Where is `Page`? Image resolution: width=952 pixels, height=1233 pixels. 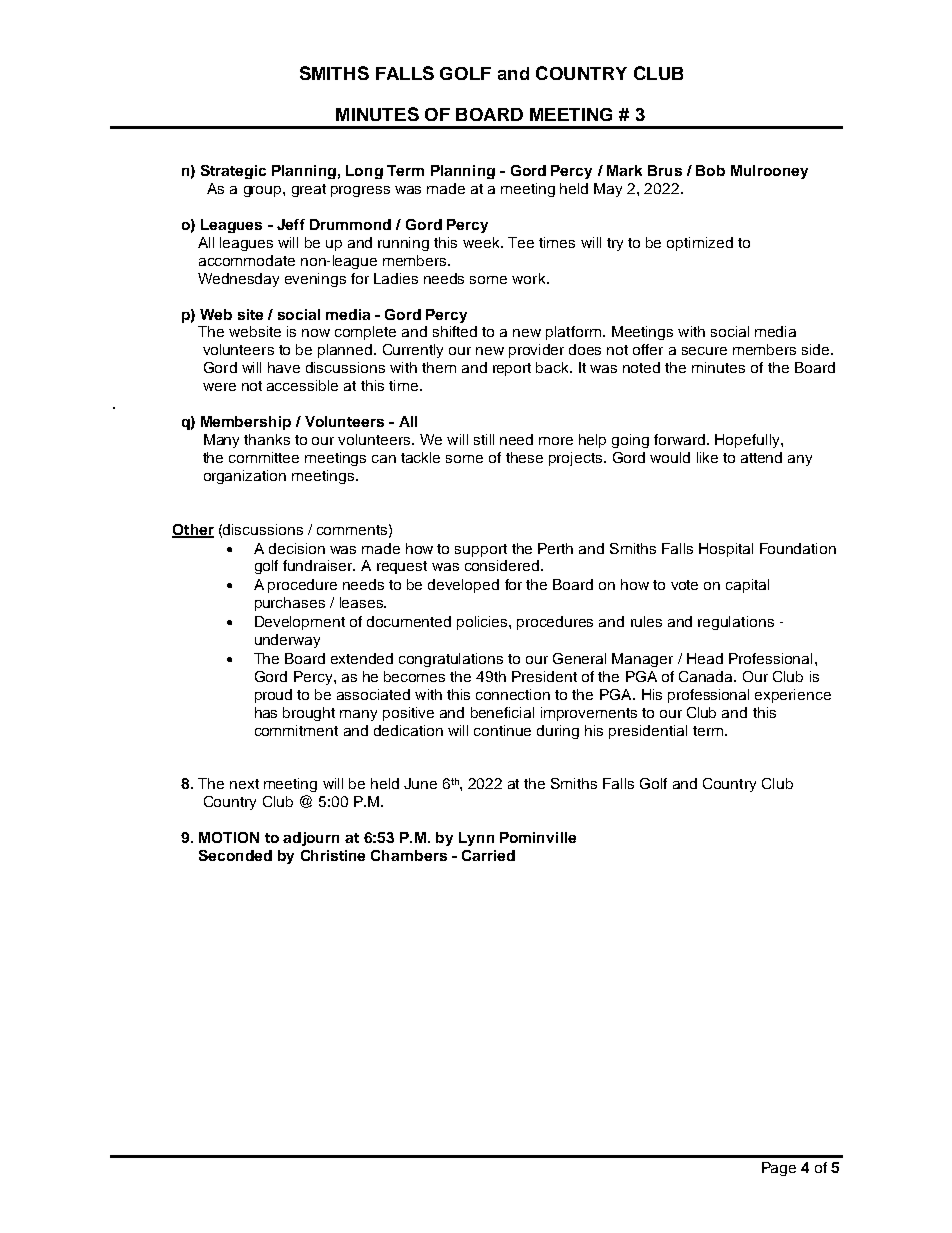 Page is located at coordinates (779, 1169).
